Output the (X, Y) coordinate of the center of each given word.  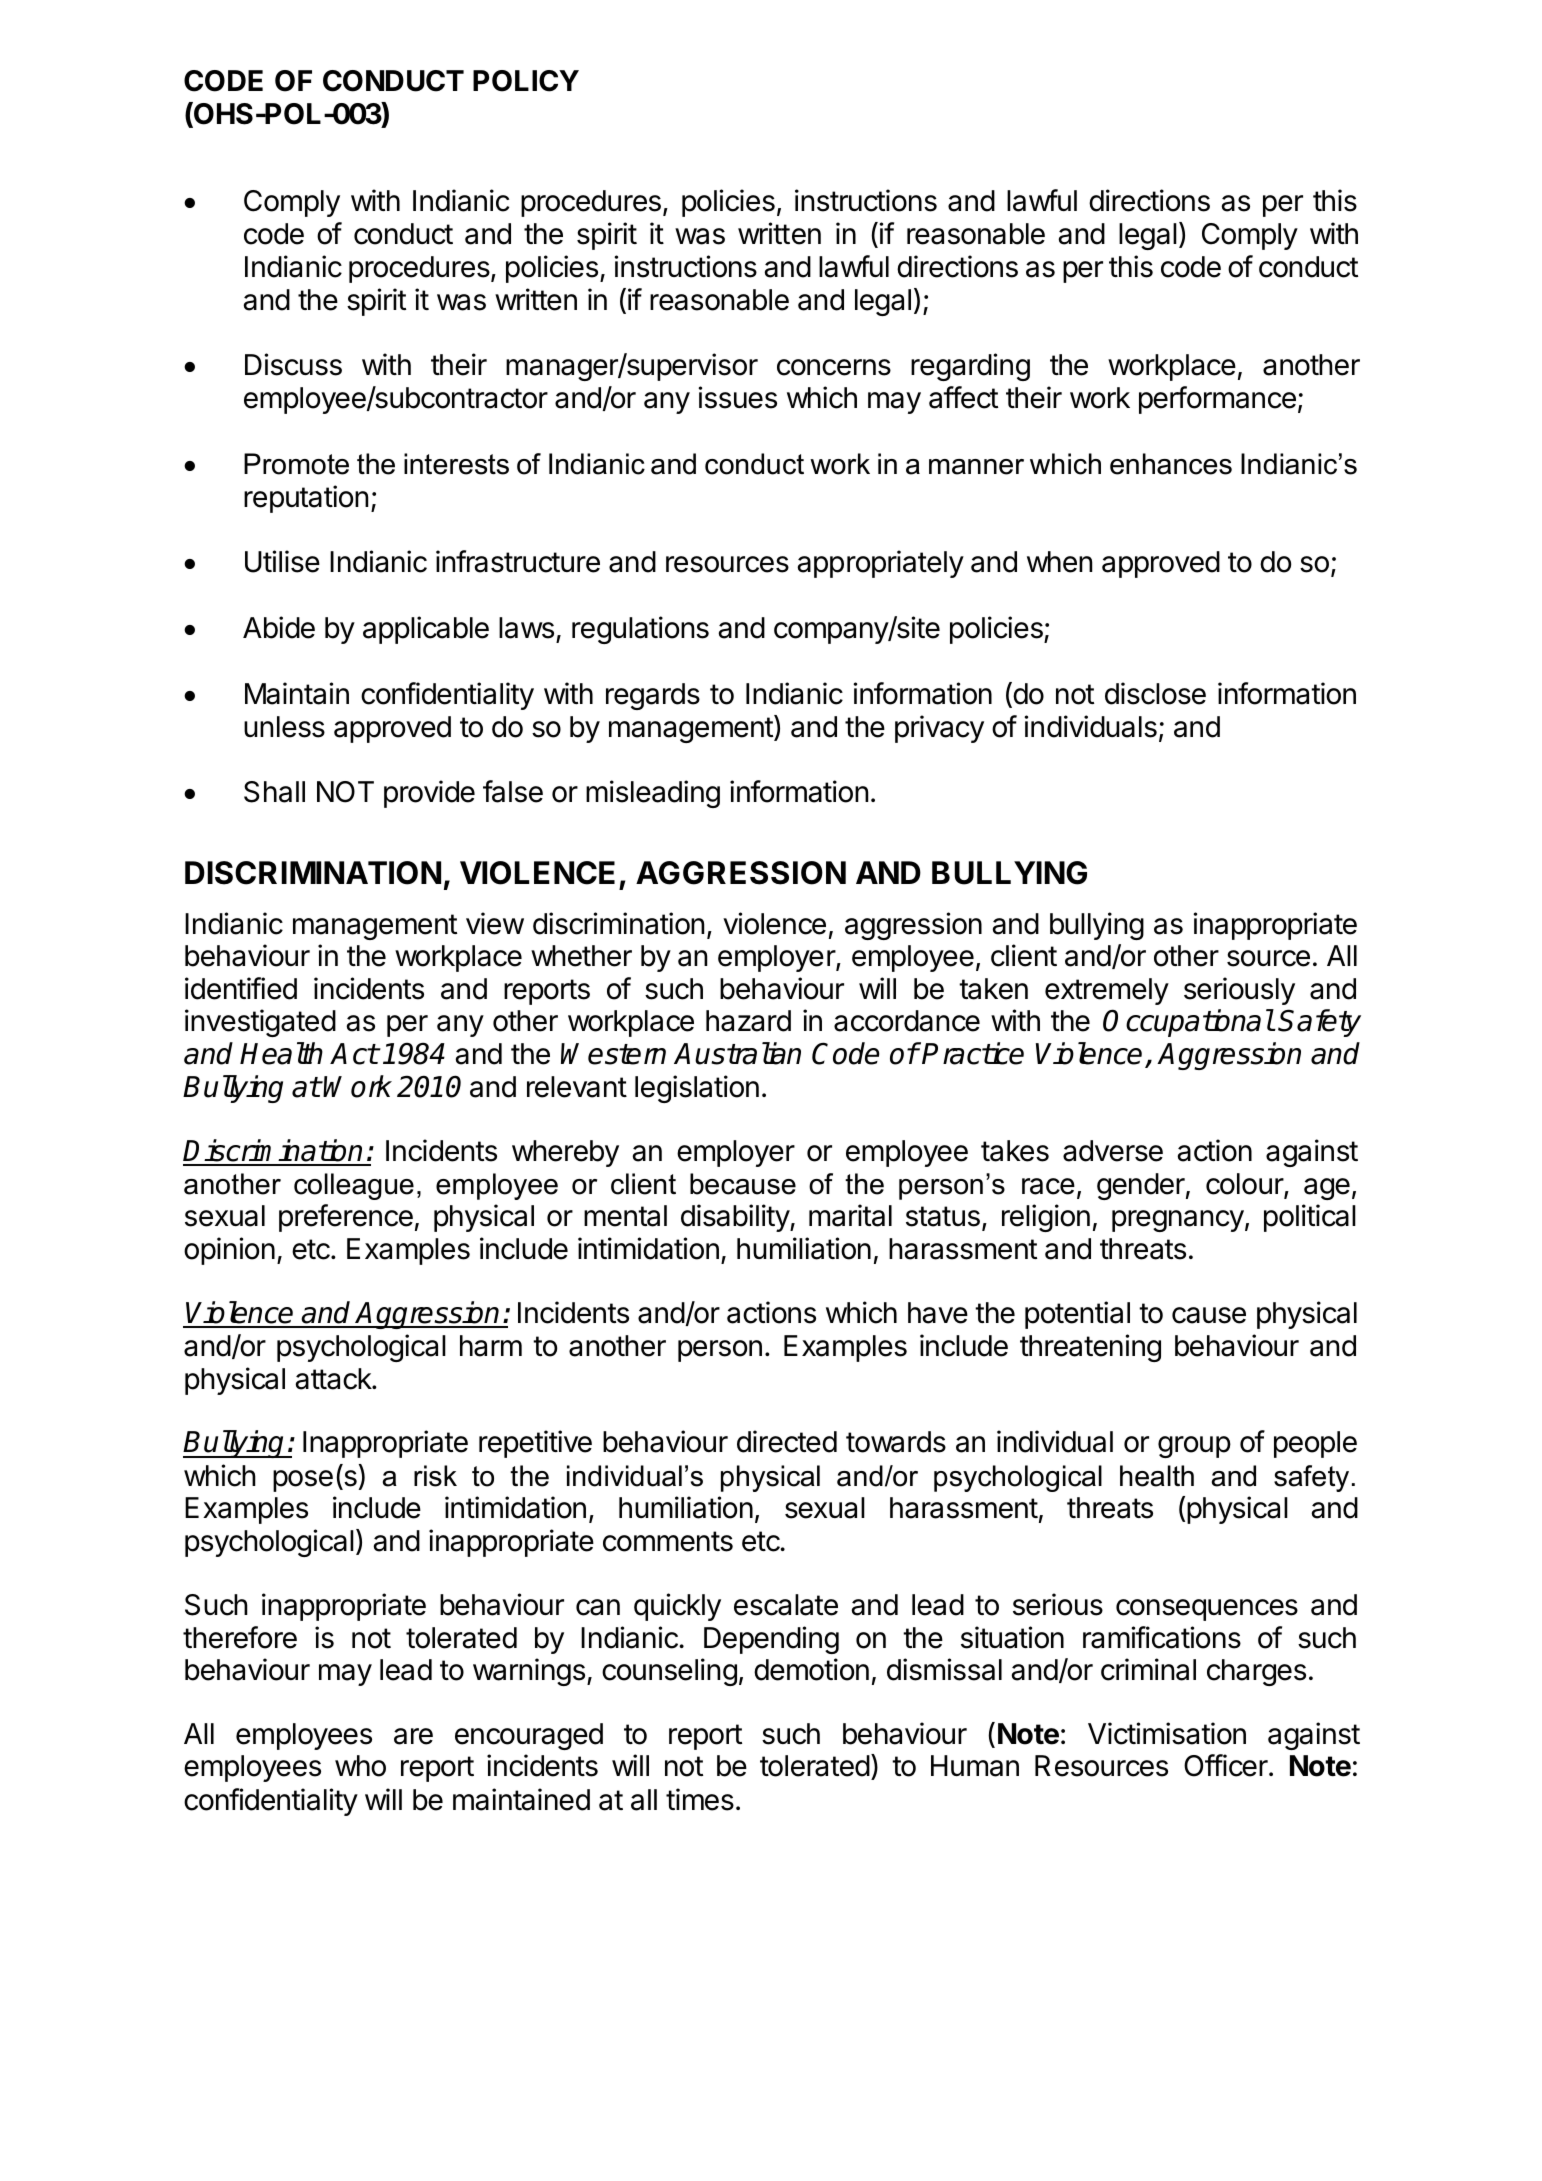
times (700, 1799)
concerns (834, 367)
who (360, 1766)
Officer (1227, 1765)
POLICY (526, 81)
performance (1217, 400)
